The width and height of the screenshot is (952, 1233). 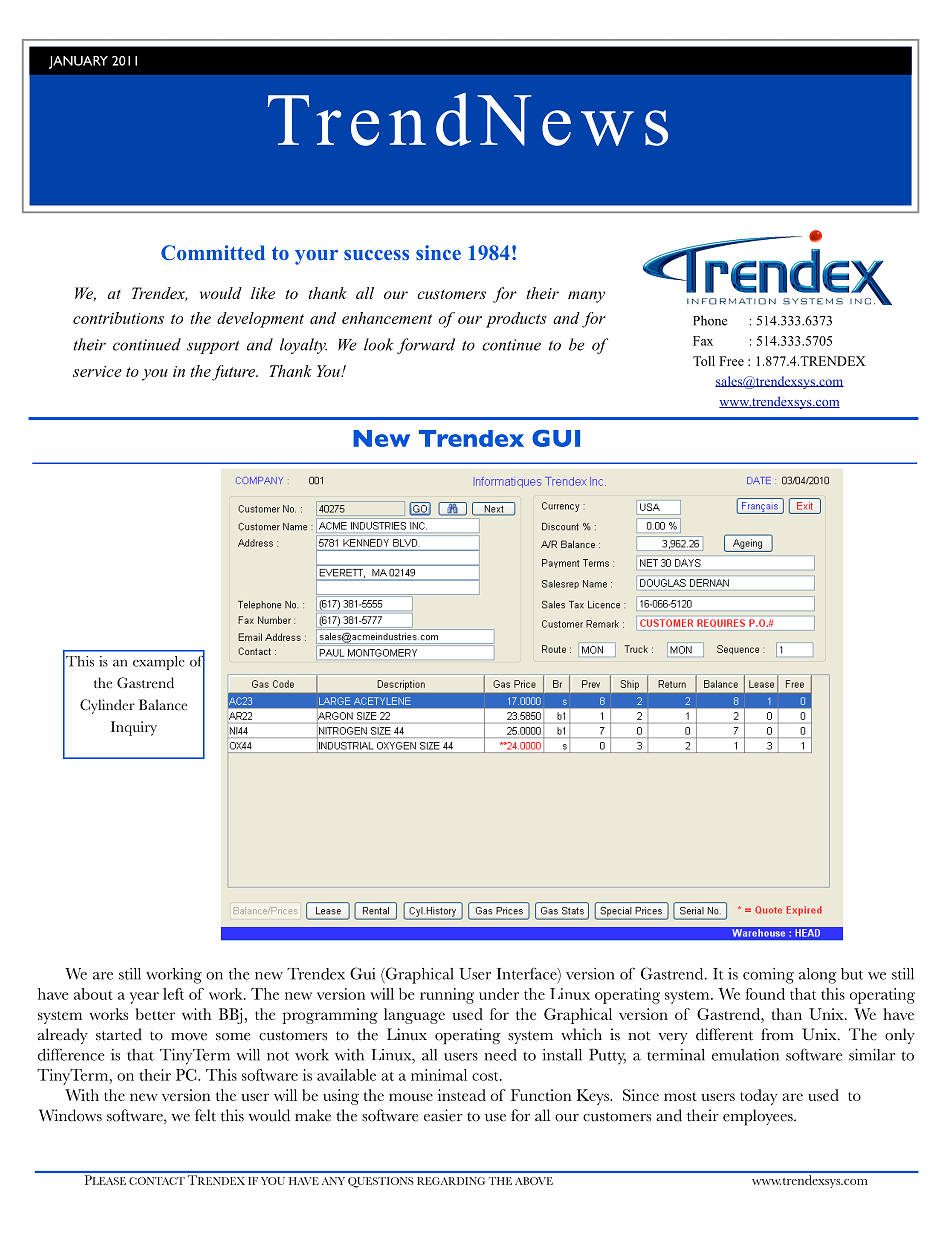 I want to click on example, so click(x=159, y=663).
